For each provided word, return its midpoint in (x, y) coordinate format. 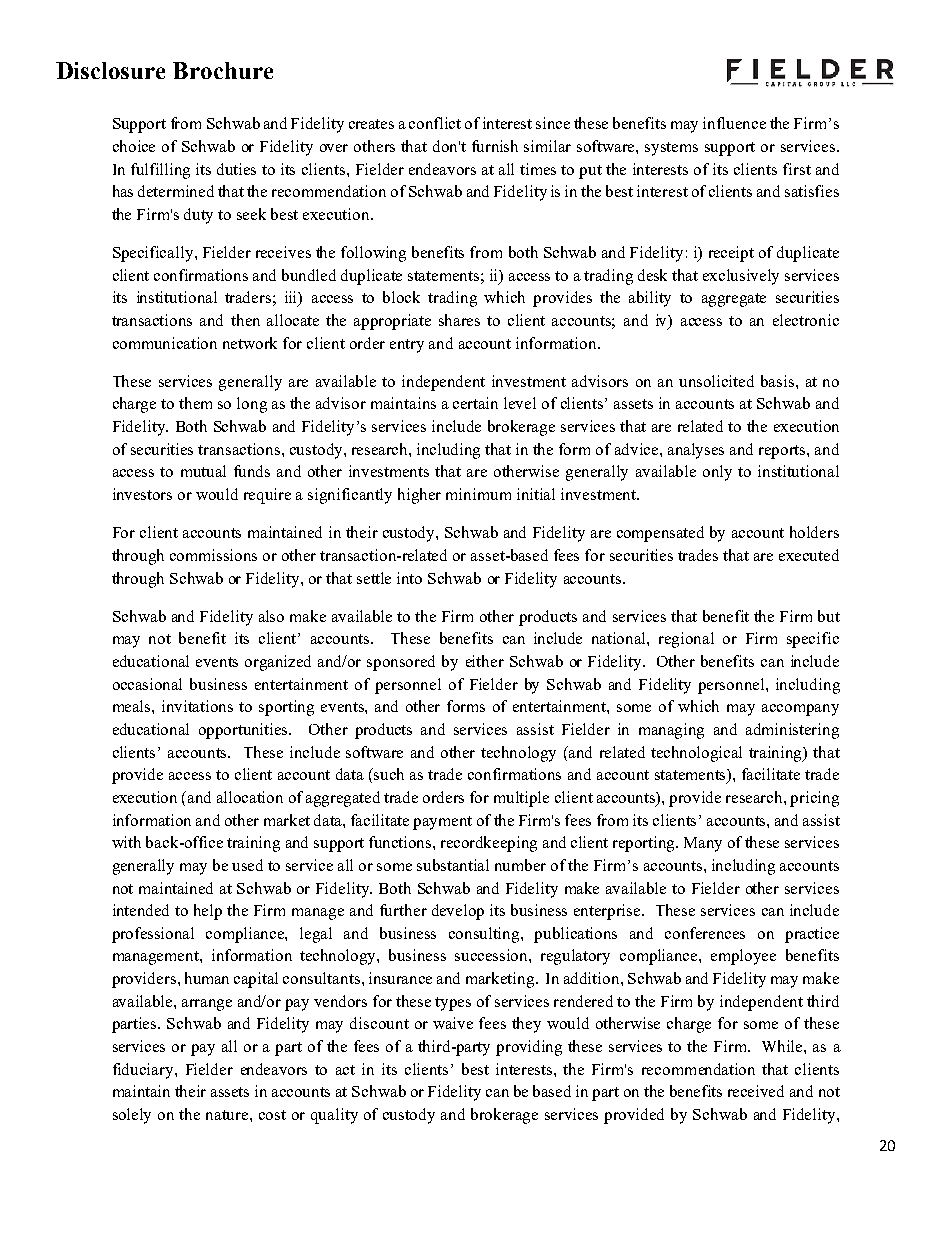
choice (134, 146)
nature (228, 1115)
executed (809, 555)
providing (529, 1048)
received (756, 1091)
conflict (435, 123)
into (409, 578)
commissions (213, 555)
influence (734, 123)
